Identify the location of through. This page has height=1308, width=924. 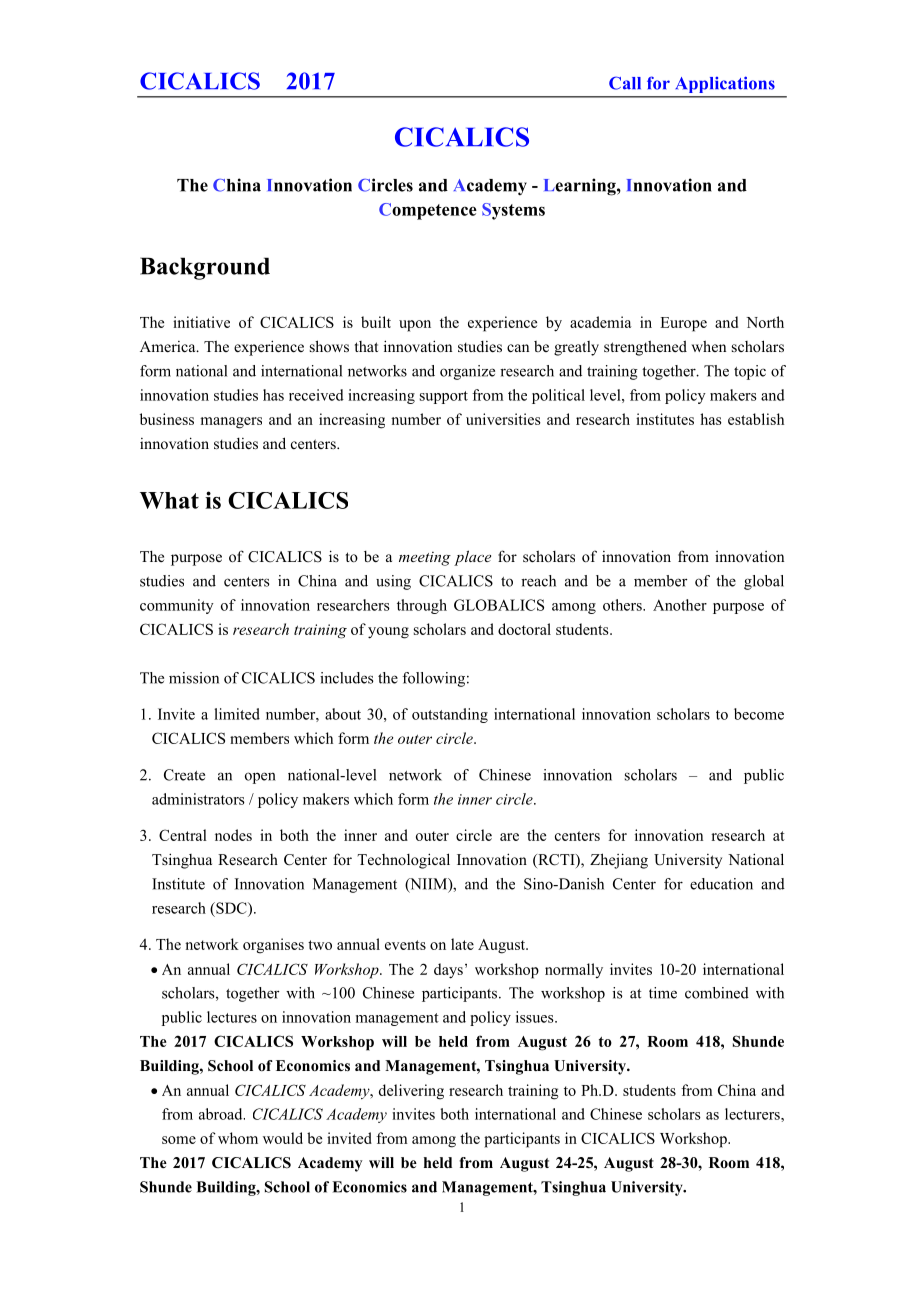
(422, 606).
